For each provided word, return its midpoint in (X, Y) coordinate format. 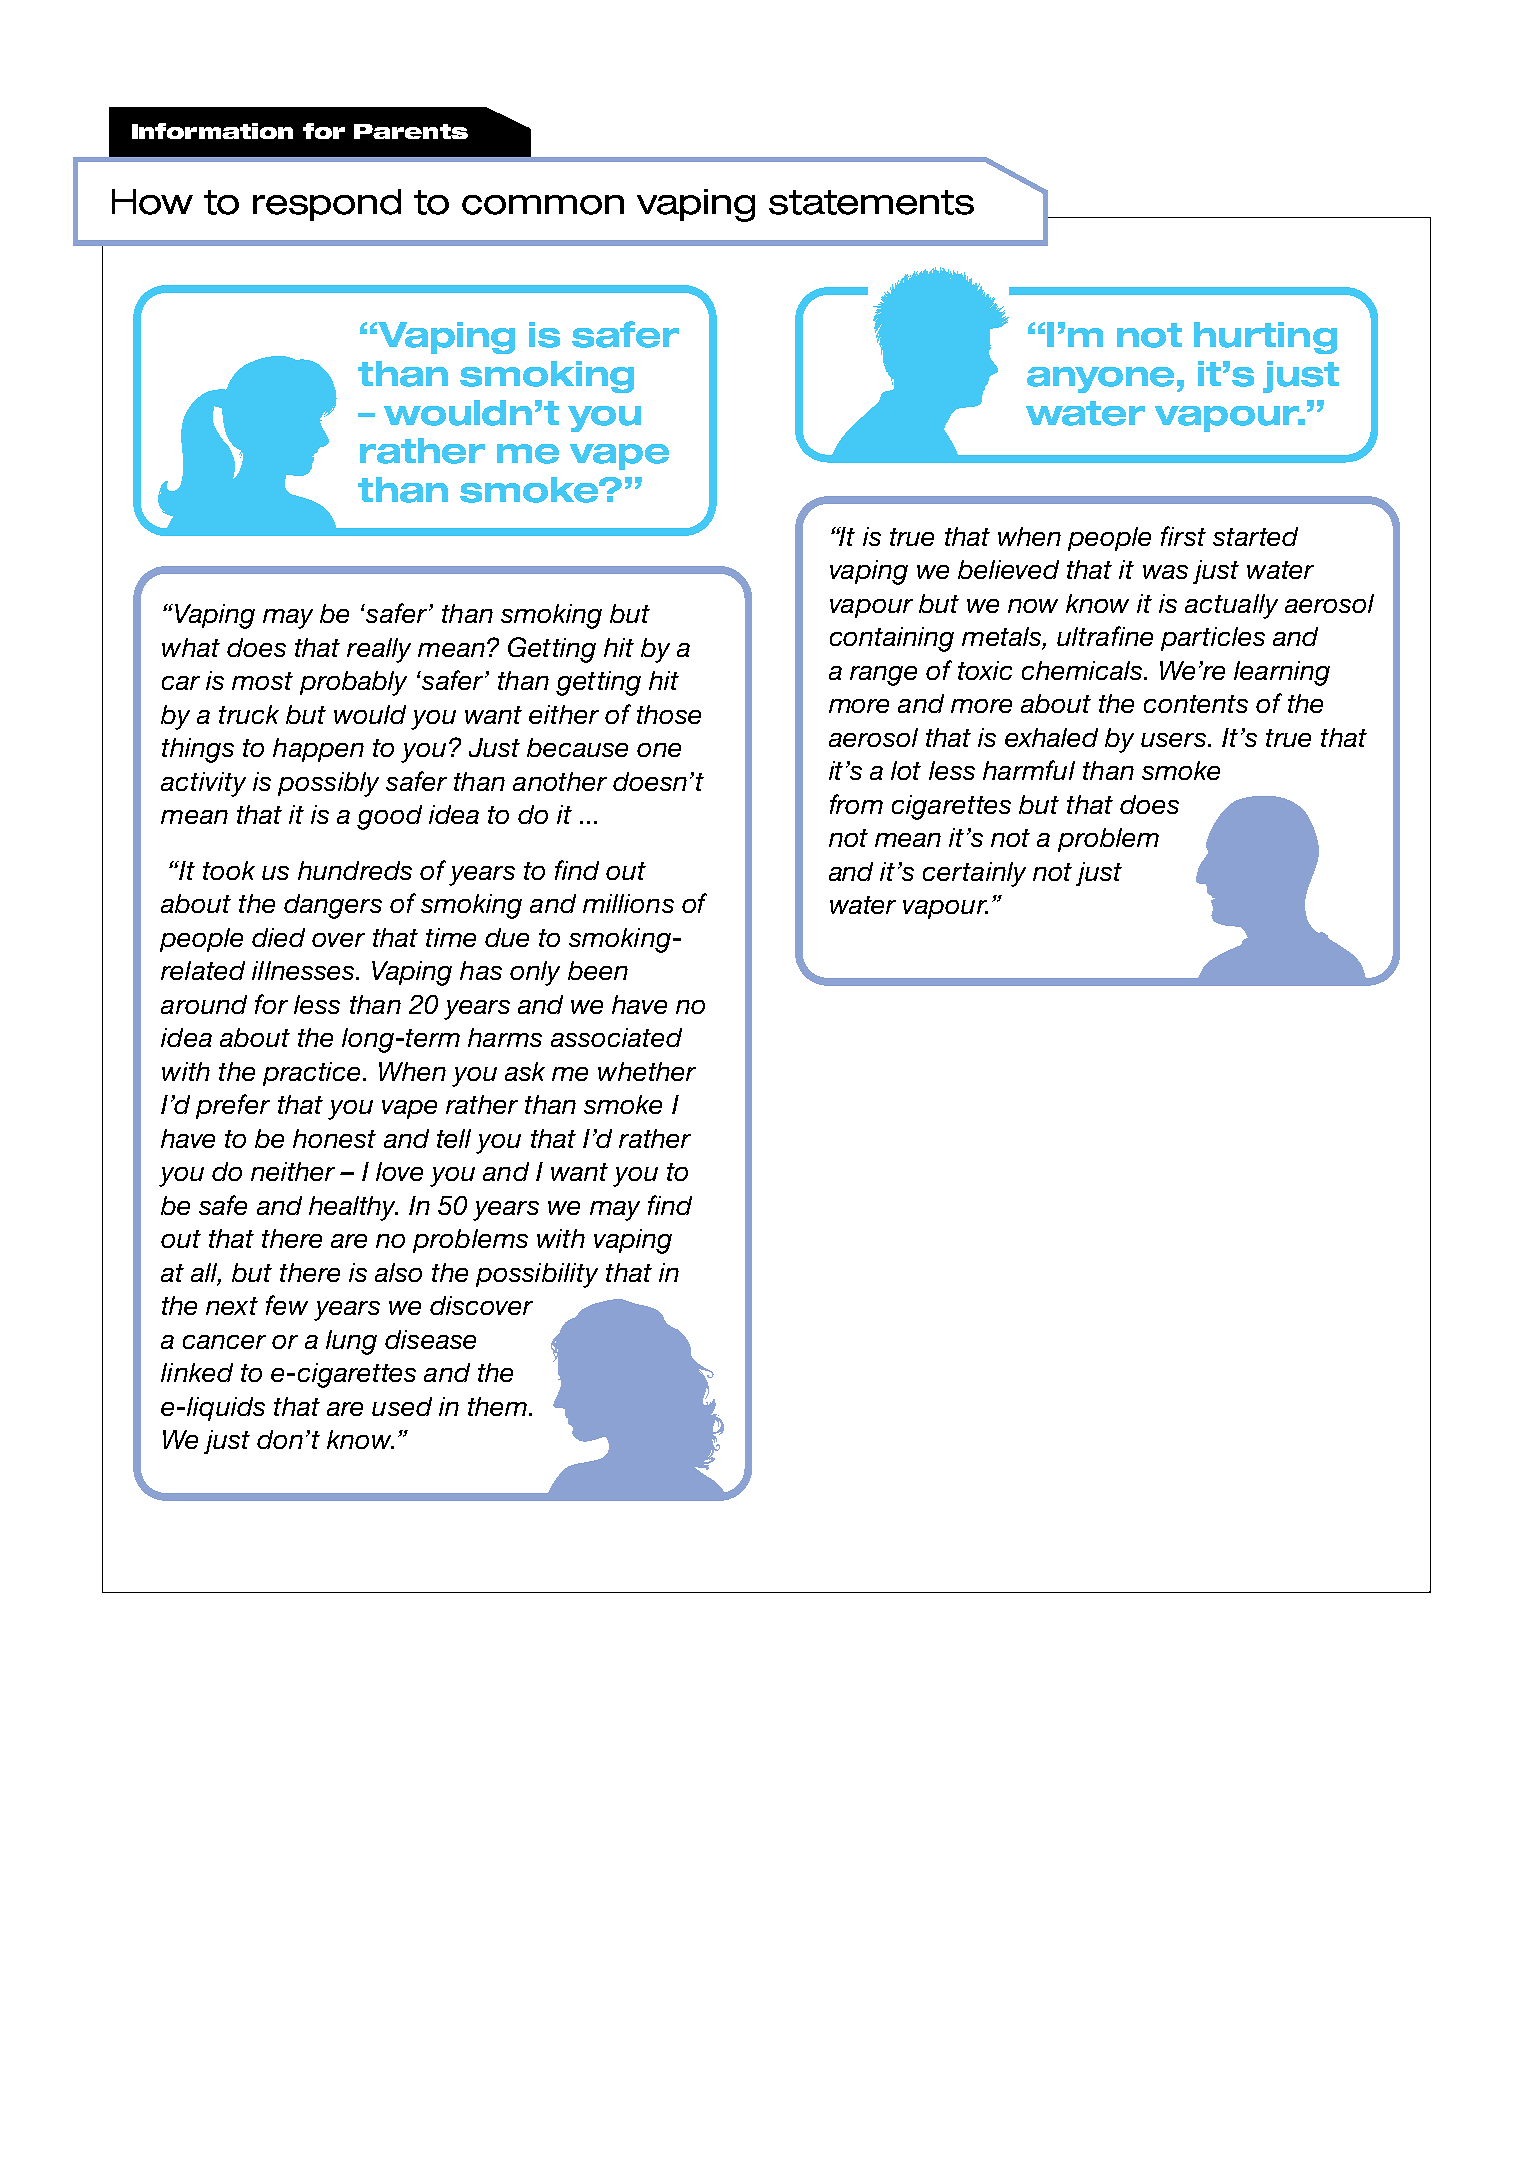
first (1183, 536)
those (669, 714)
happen (318, 750)
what (191, 647)
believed (1008, 569)
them (499, 1406)
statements (871, 202)
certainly (974, 874)
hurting (1265, 338)
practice (311, 1074)
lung (351, 1342)
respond (327, 205)
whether (647, 1071)
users (1175, 740)
